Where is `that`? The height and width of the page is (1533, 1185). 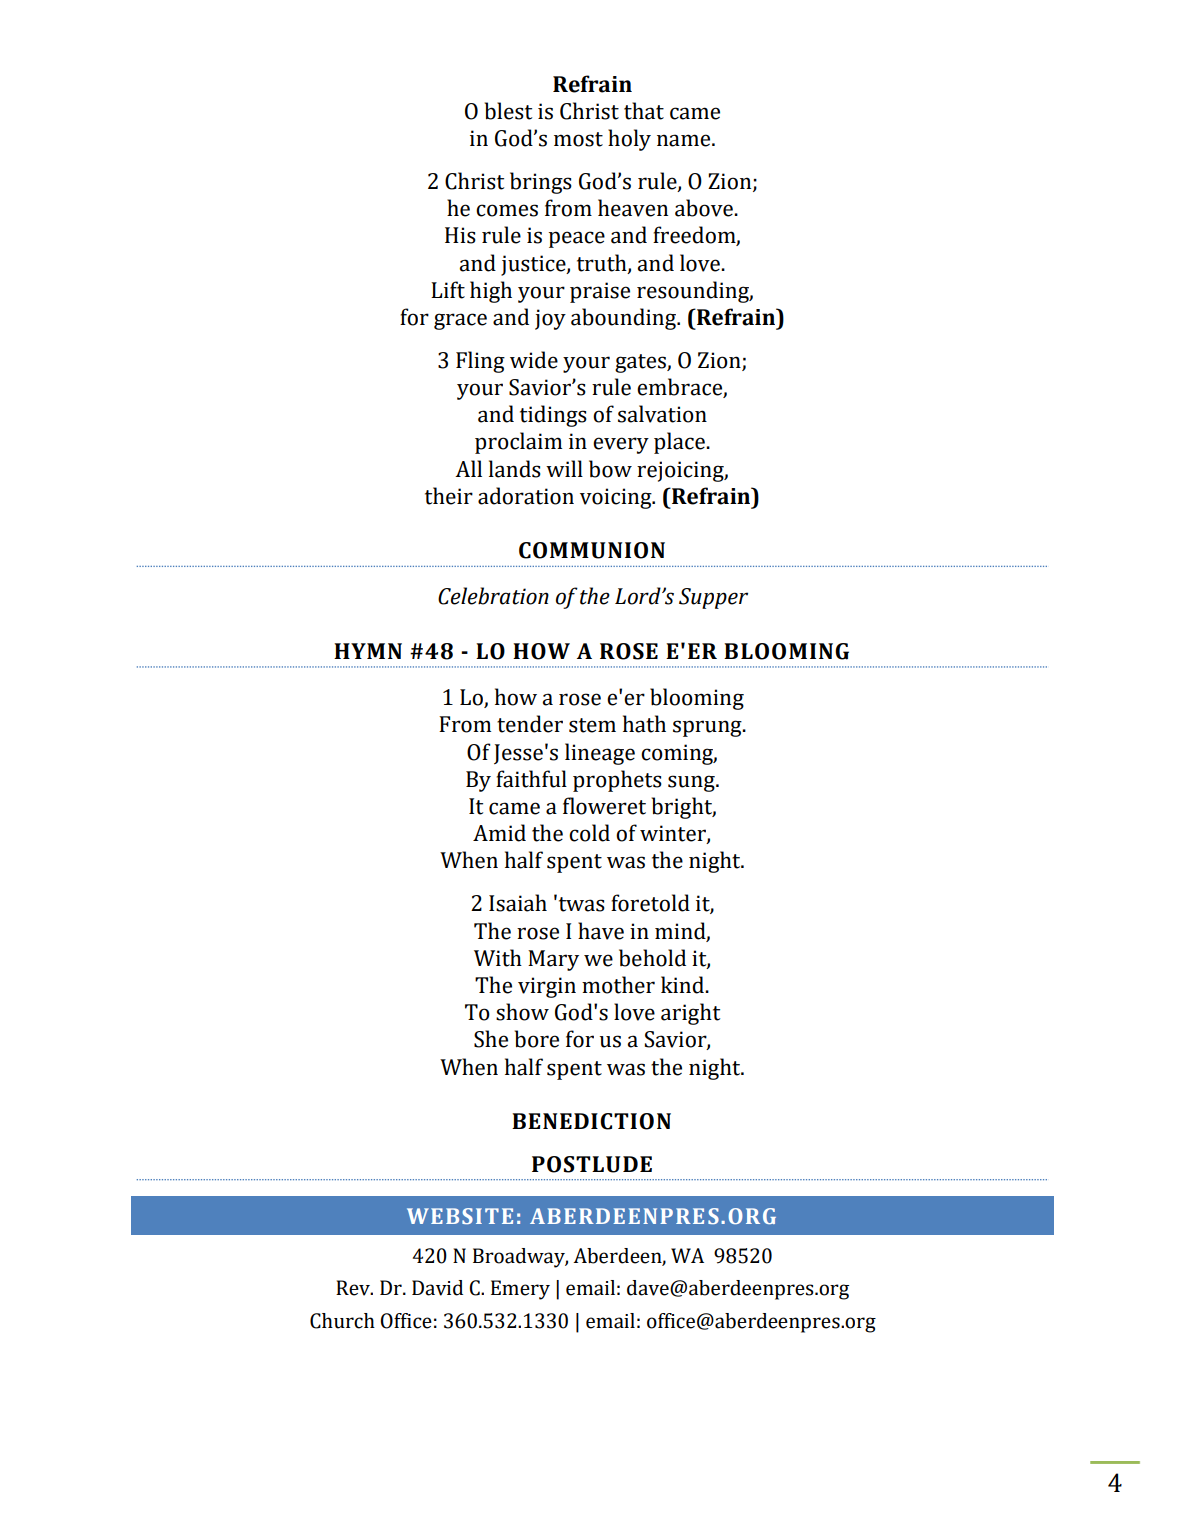
that is located at coordinates (644, 111).
